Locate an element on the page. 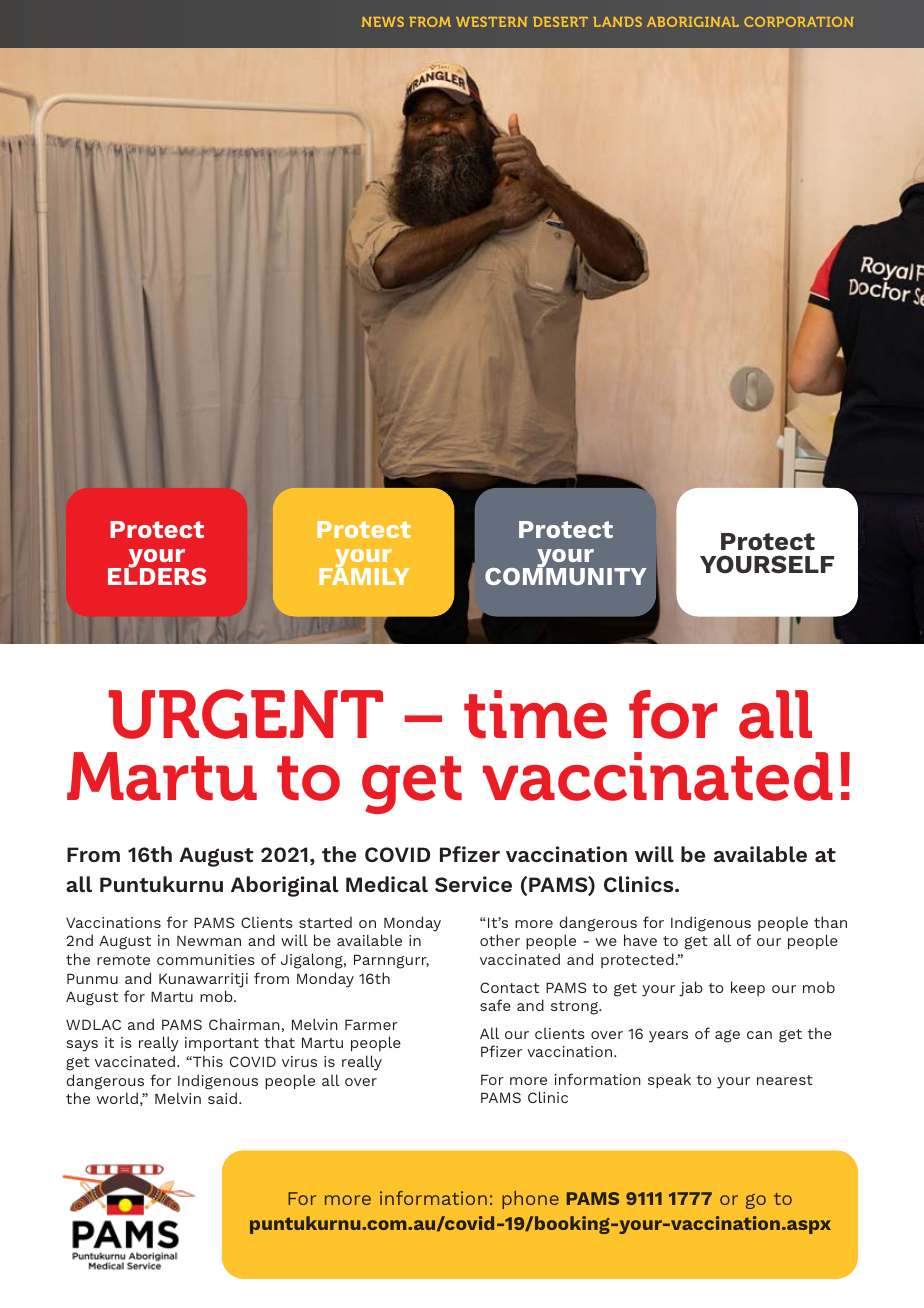  ELDERS is located at coordinates (157, 575).
